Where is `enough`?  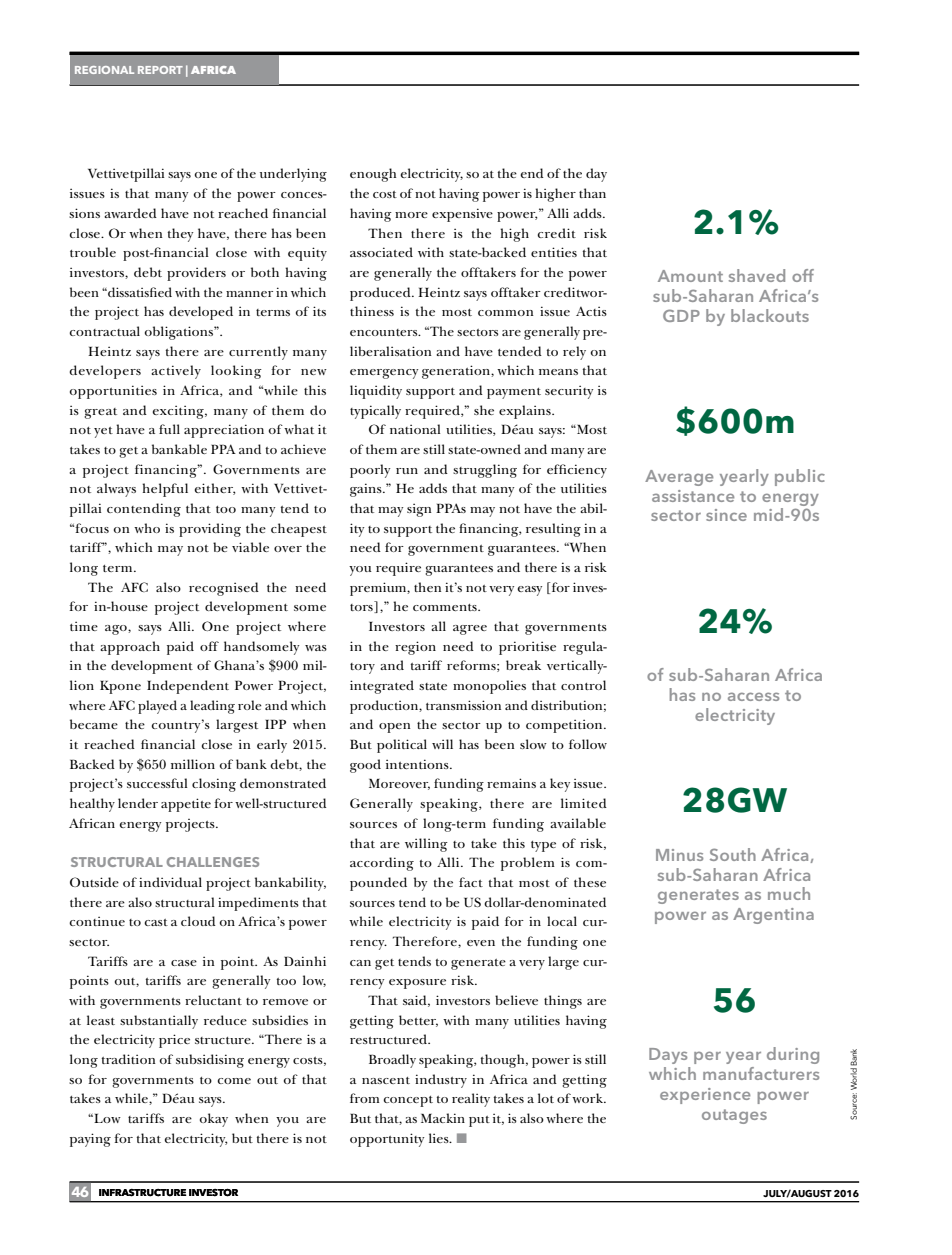
enough is located at coordinates (373, 175).
